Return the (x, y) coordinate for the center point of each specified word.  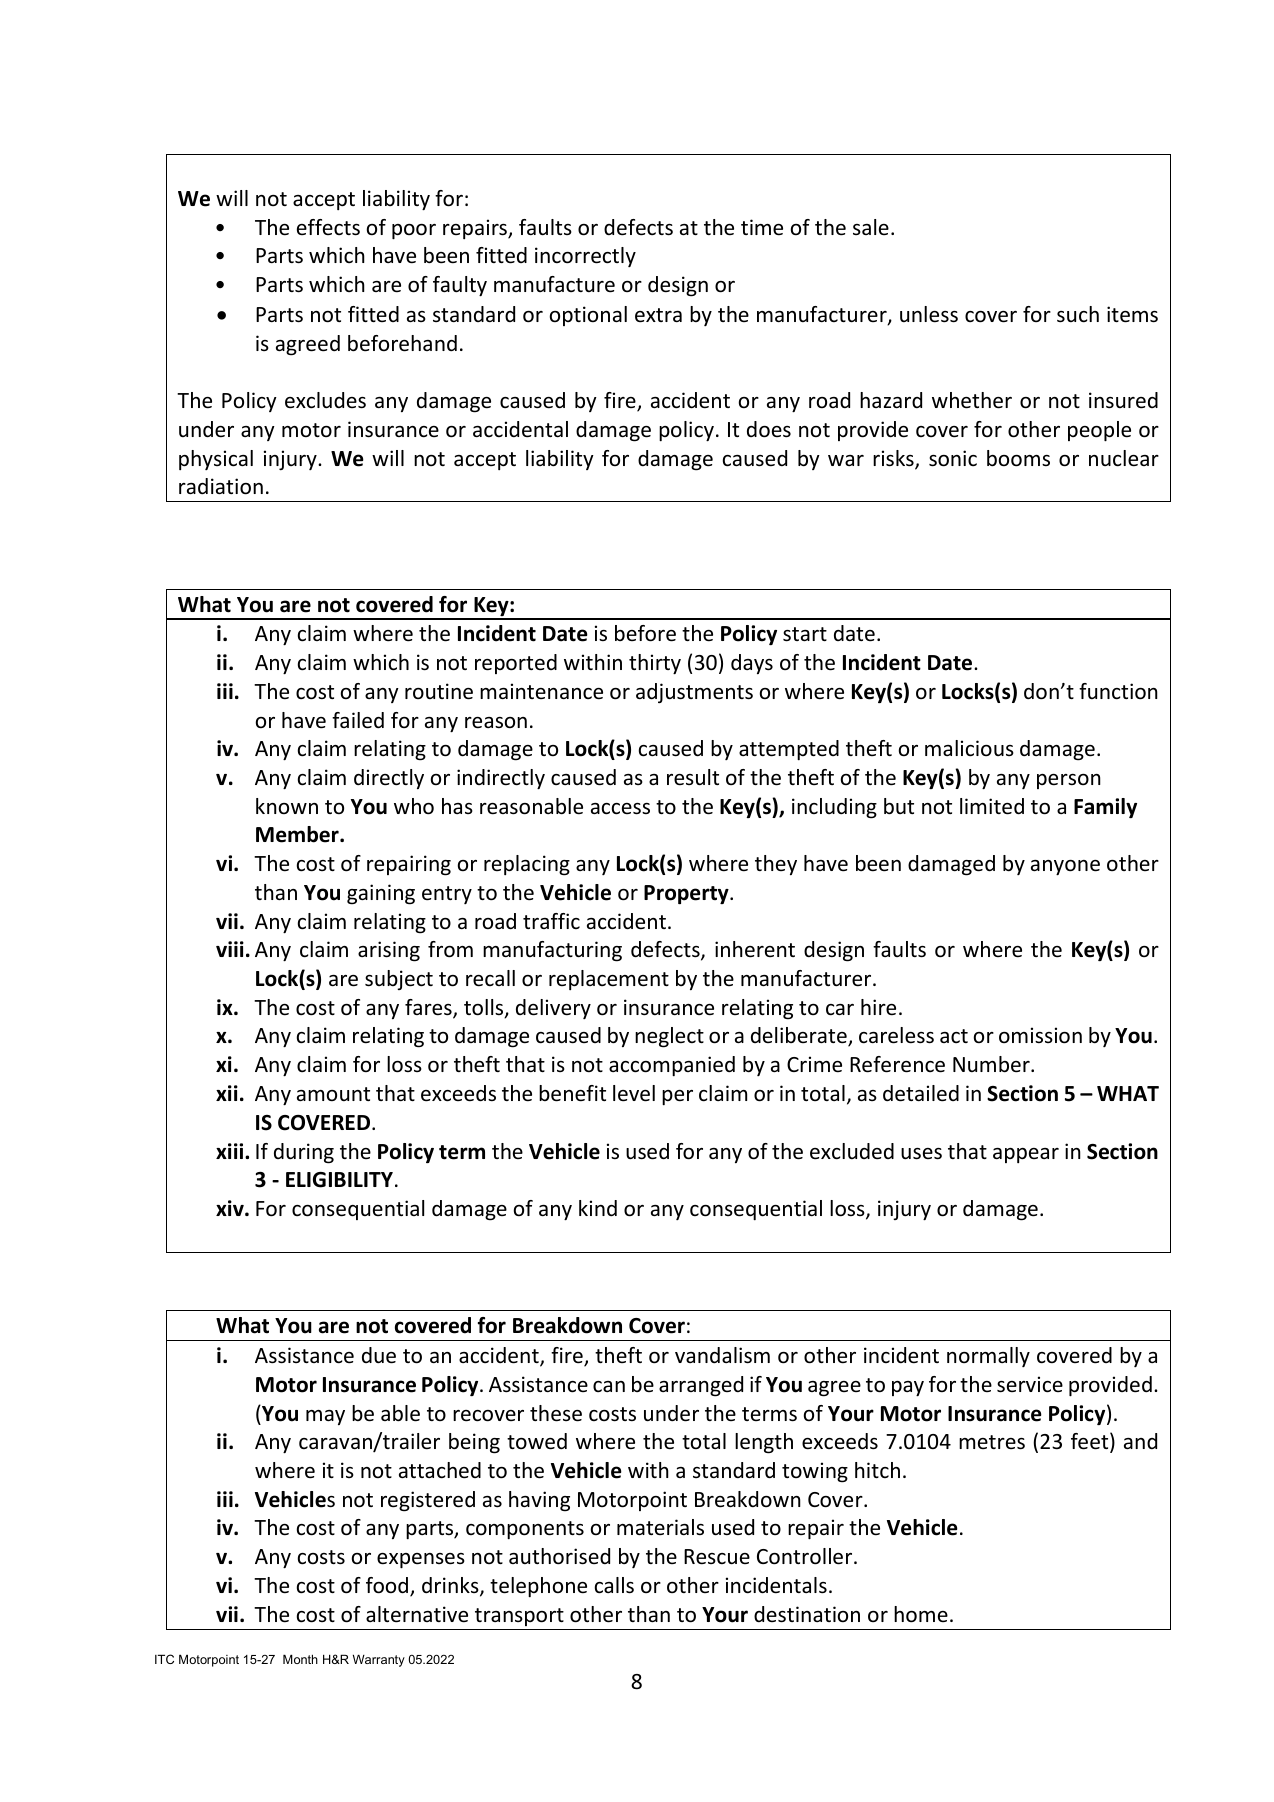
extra (658, 315)
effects (328, 227)
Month (300, 1659)
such (1078, 314)
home (921, 1614)
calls (614, 1585)
